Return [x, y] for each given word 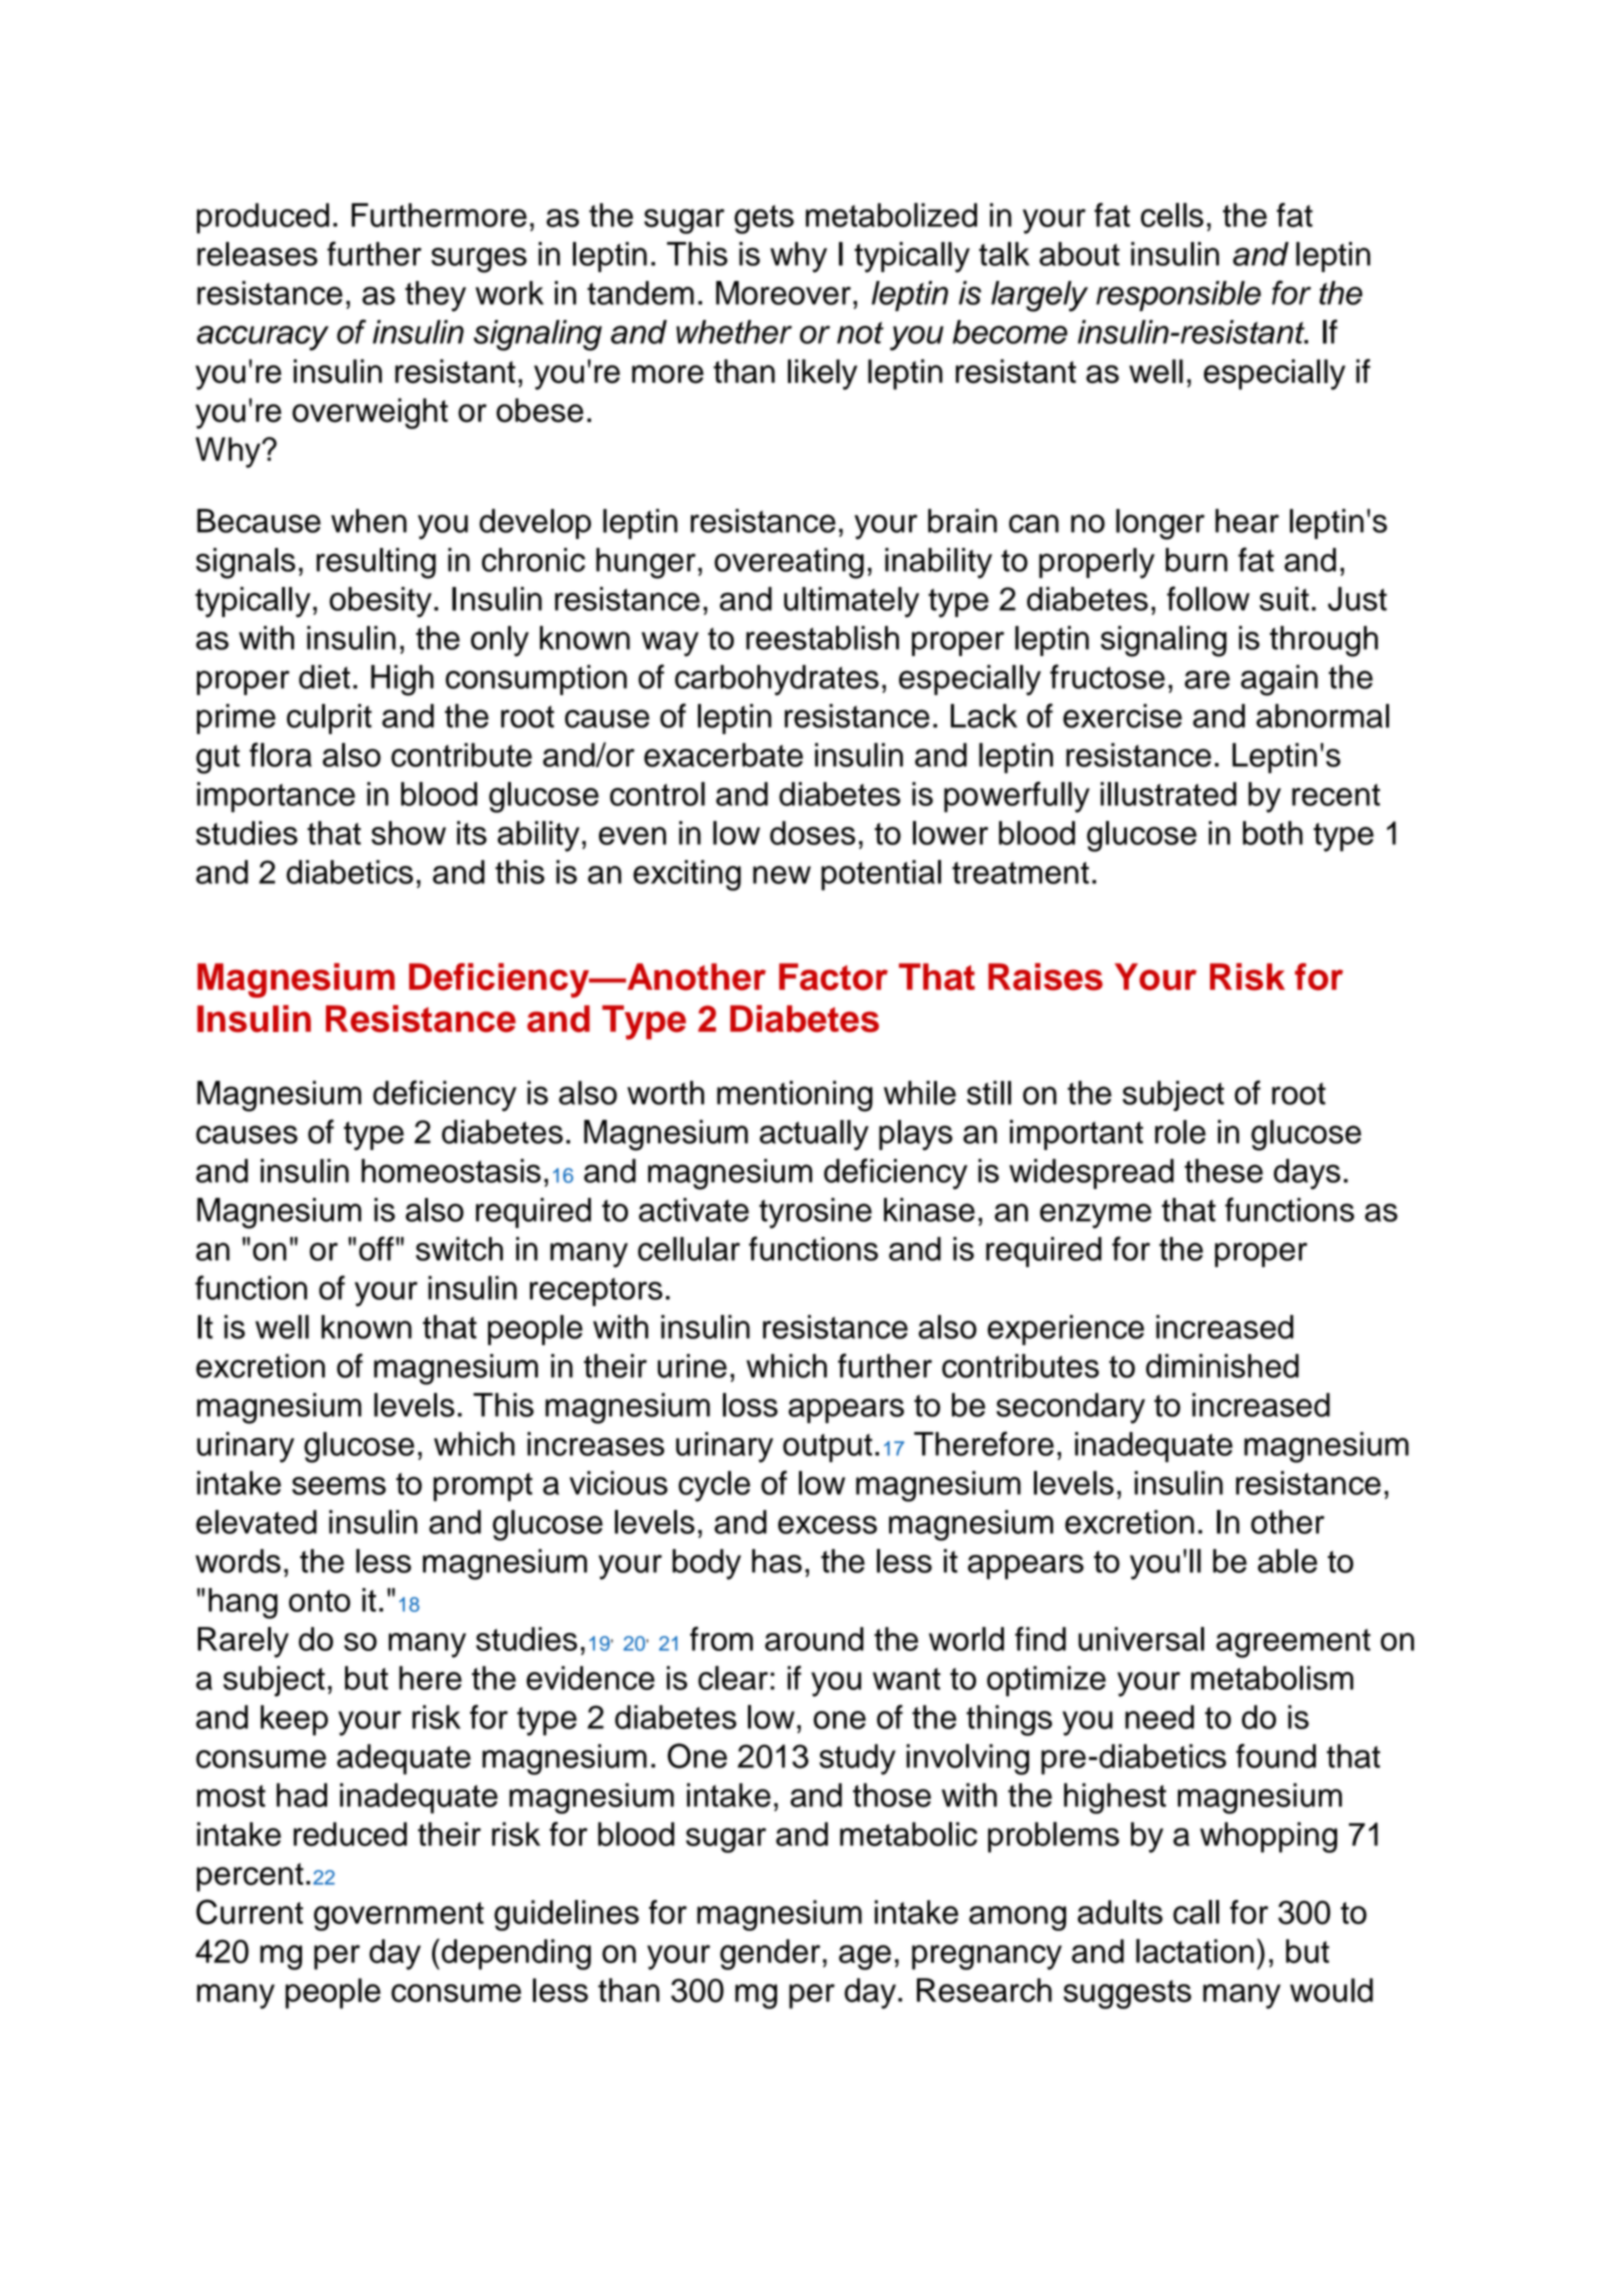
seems [339, 1486]
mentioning [795, 1096]
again [1279, 680]
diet [324, 677]
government [399, 1916]
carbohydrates [777, 680]
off [376, 1248]
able [1287, 1561]
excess [827, 1525]
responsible [1178, 296]
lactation [1195, 1951]
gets [764, 219]
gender [770, 1954]
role [1180, 1132]
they [435, 296]
